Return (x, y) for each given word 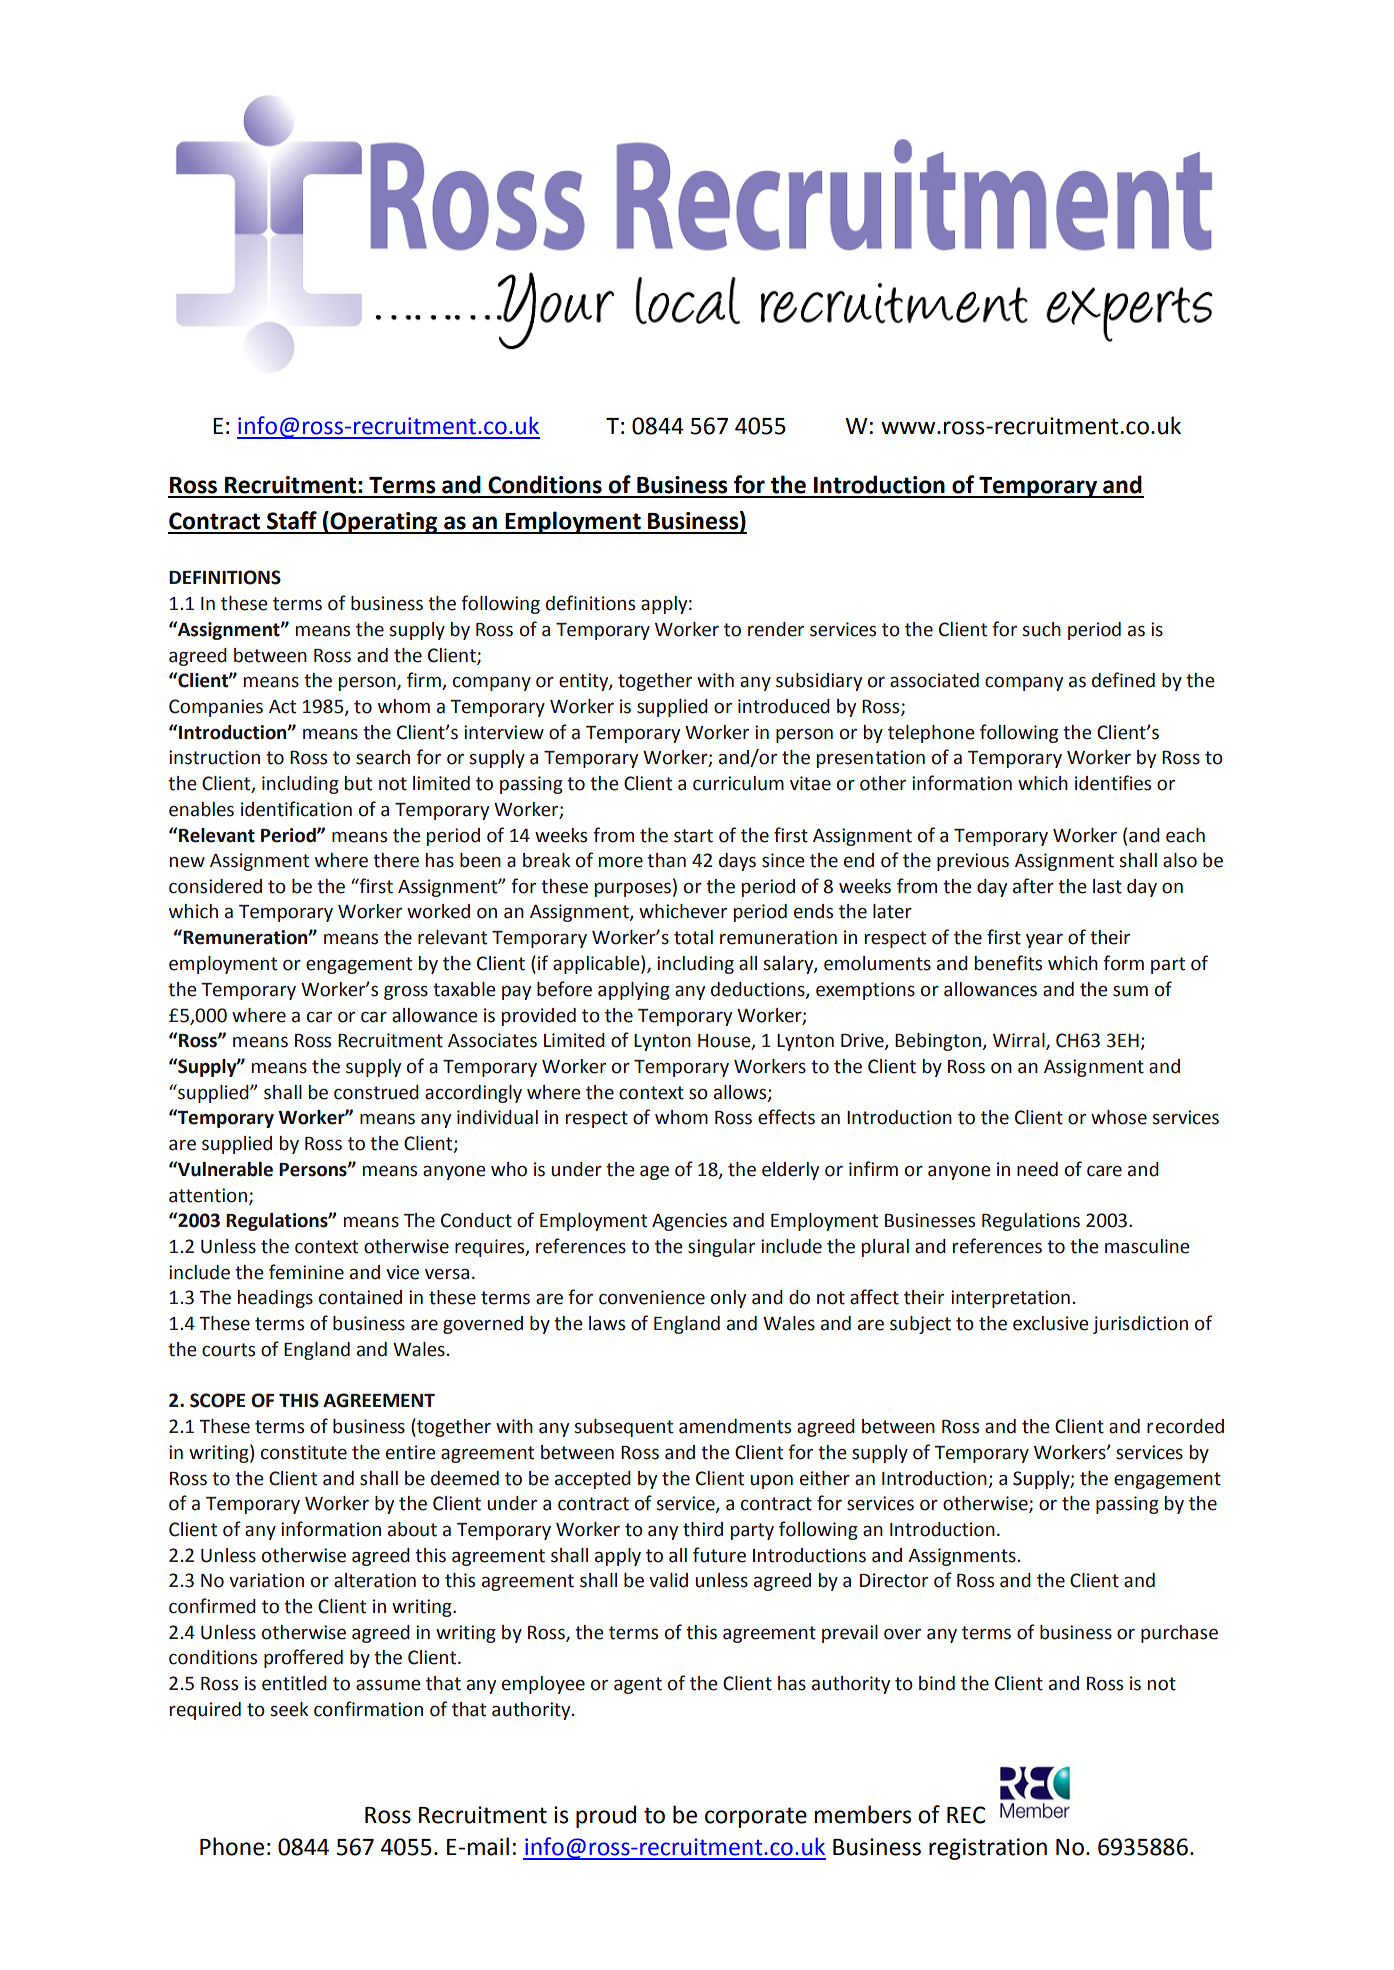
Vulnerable (224, 1169)
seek (289, 1709)
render (776, 629)
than (666, 860)
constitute (304, 1452)
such (1041, 629)
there (396, 860)
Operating (384, 522)
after (1033, 886)
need (1037, 1169)
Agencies (689, 1222)
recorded (1185, 1426)
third (703, 1529)
